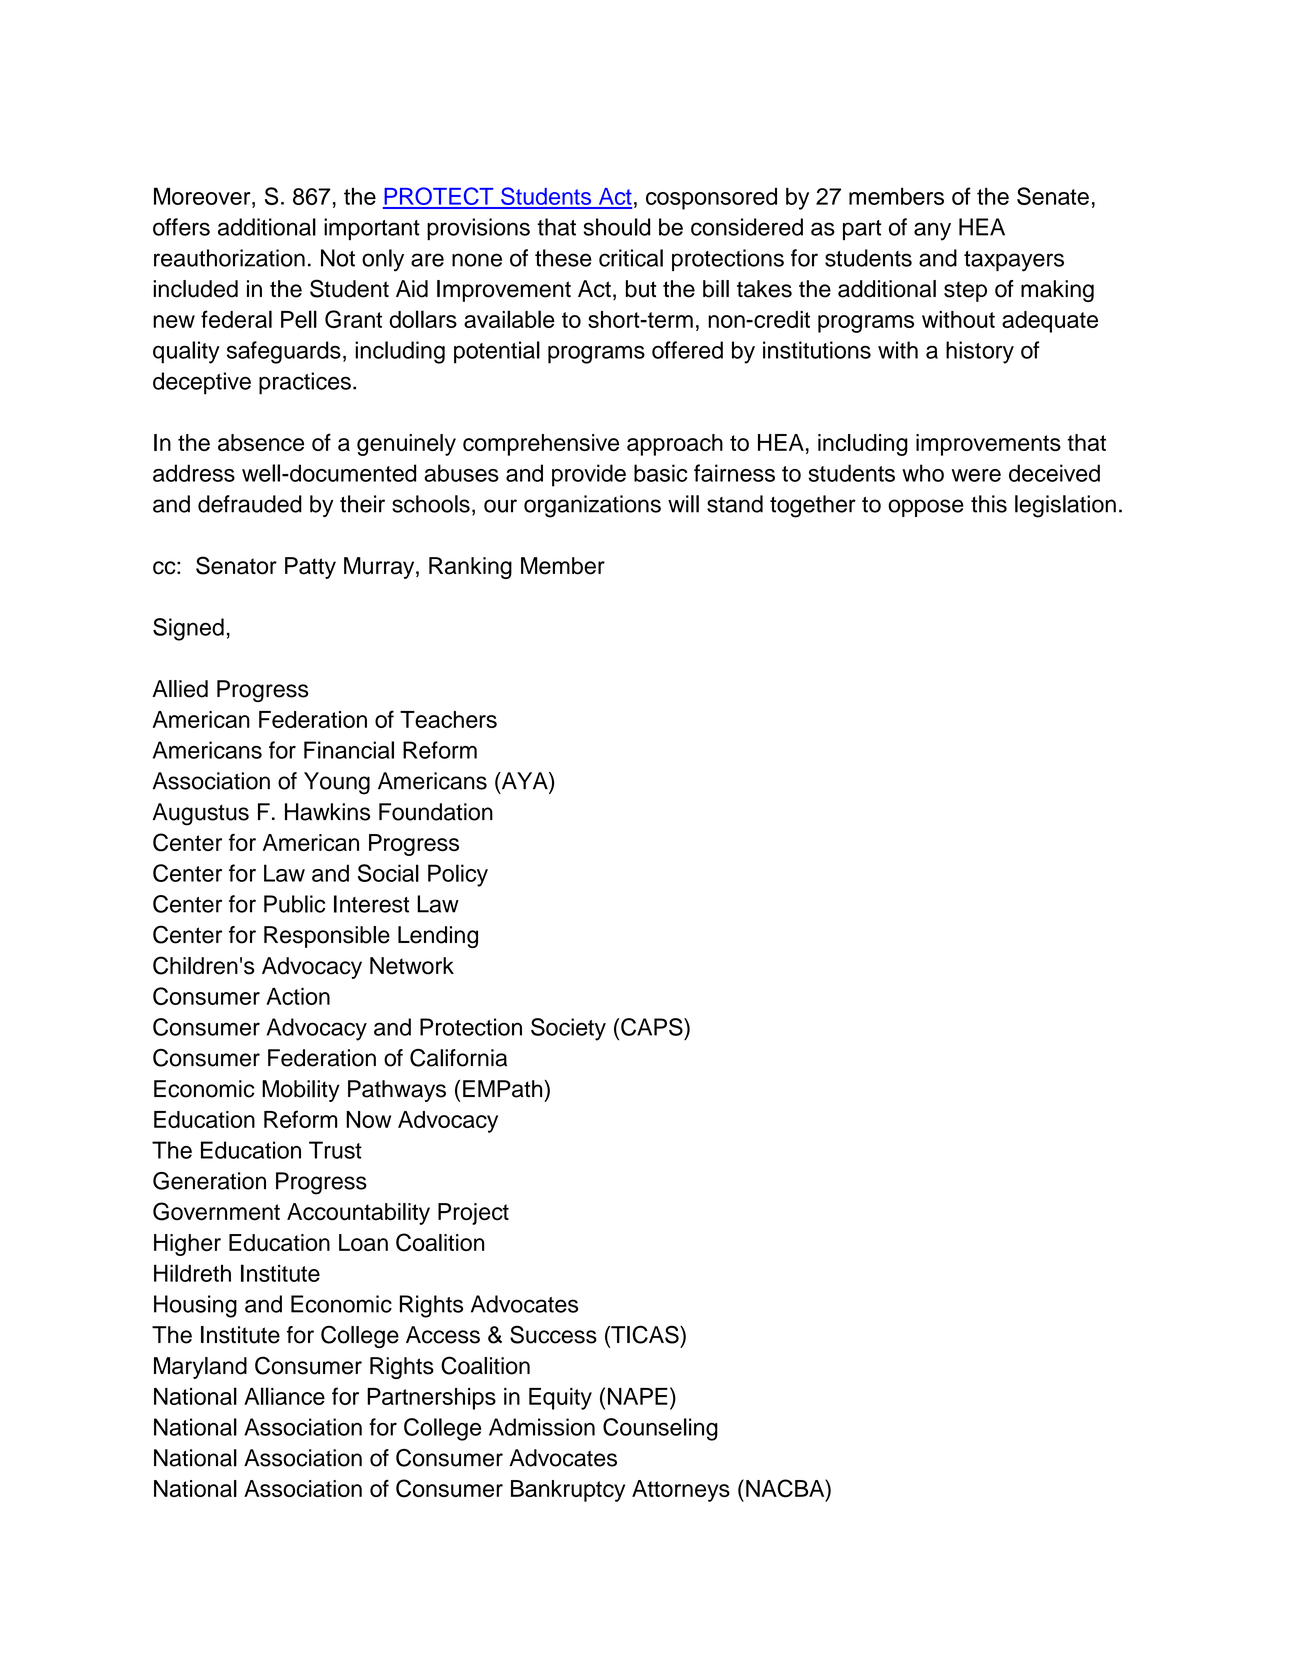  I want to click on Teachers, so click(448, 719).
